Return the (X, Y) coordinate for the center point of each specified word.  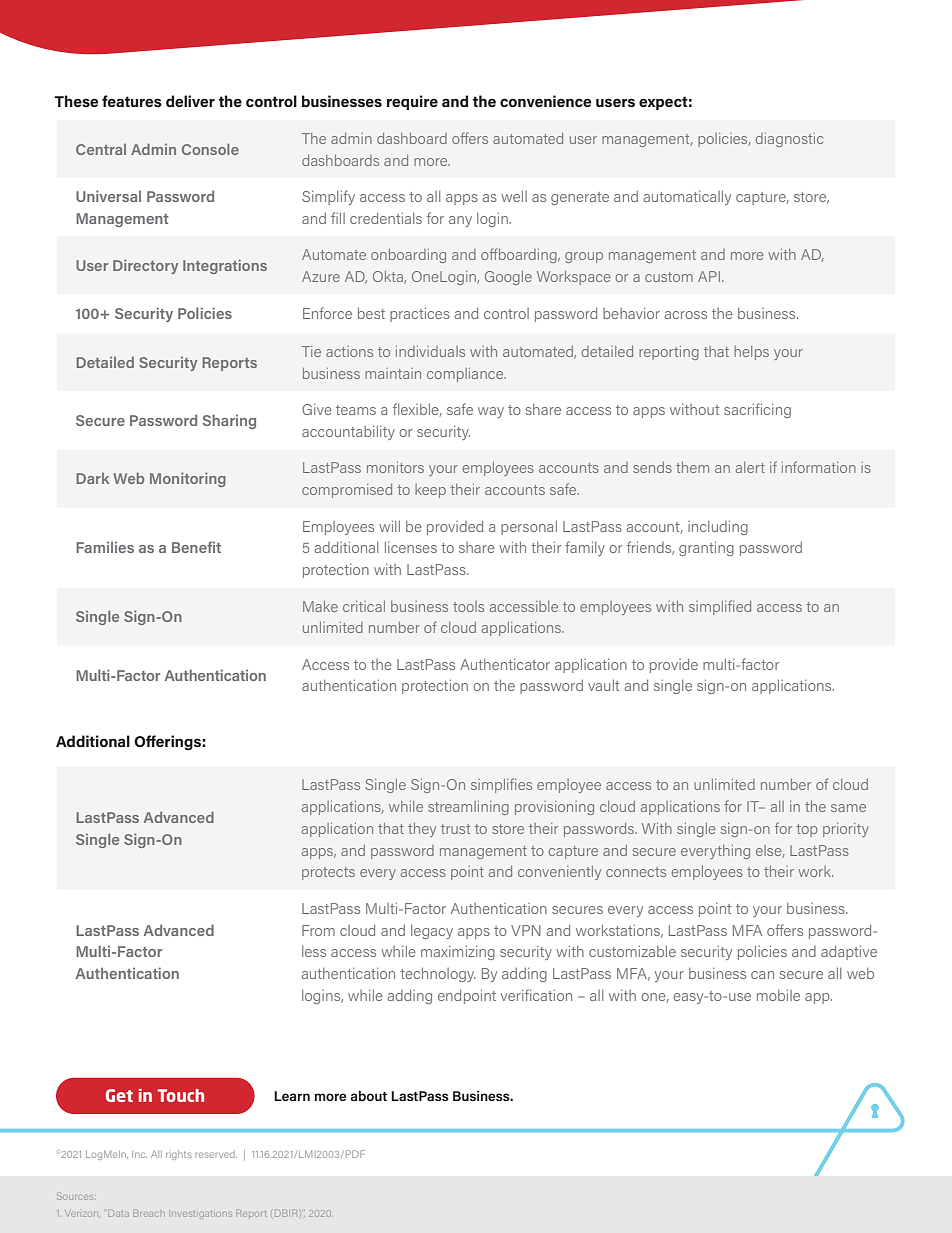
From (318, 930)
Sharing (229, 421)
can (762, 975)
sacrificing (757, 410)
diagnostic (789, 140)
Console (210, 149)
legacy (432, 932)
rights (179, 1155)
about (368, 1095)
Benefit (196, 547)
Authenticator (505, 664)
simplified (720, 607)
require (412, 102)
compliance (466, 375)
